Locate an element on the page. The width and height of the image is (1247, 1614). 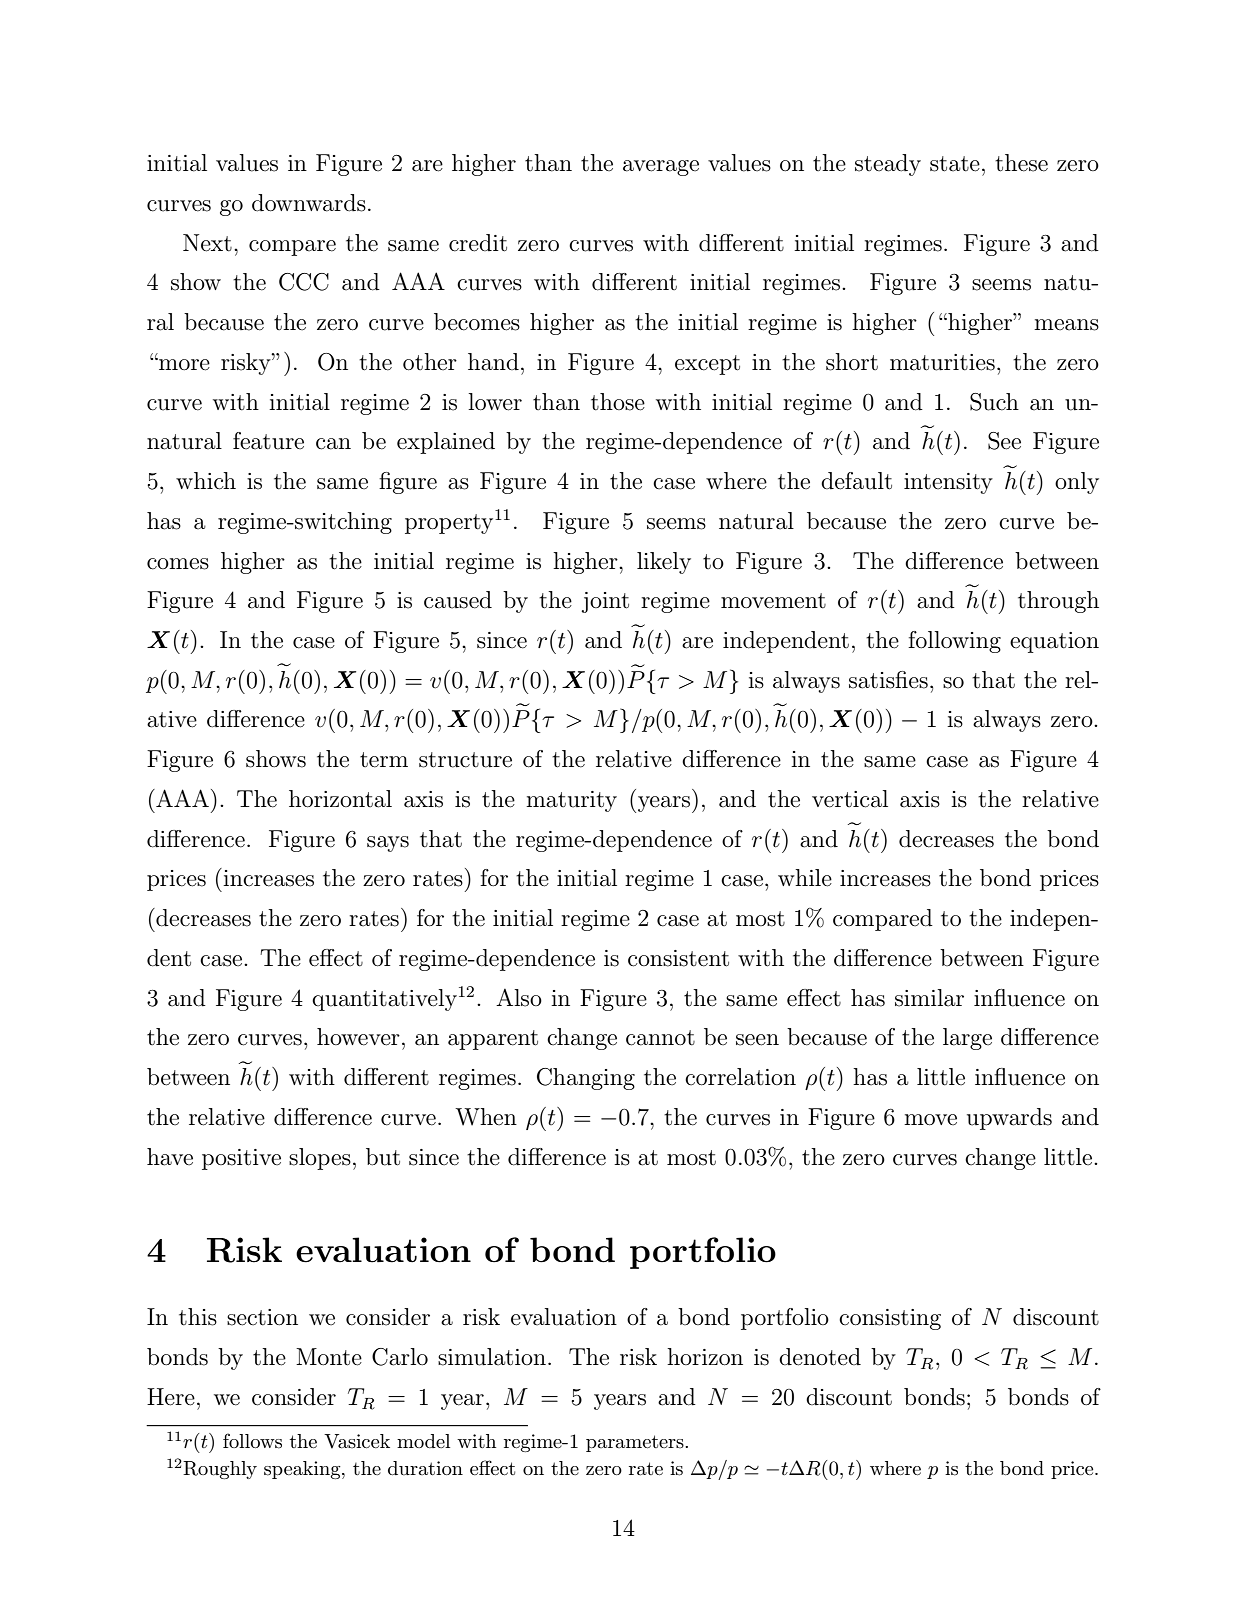
downwards is located at coordinates (309, 203).
